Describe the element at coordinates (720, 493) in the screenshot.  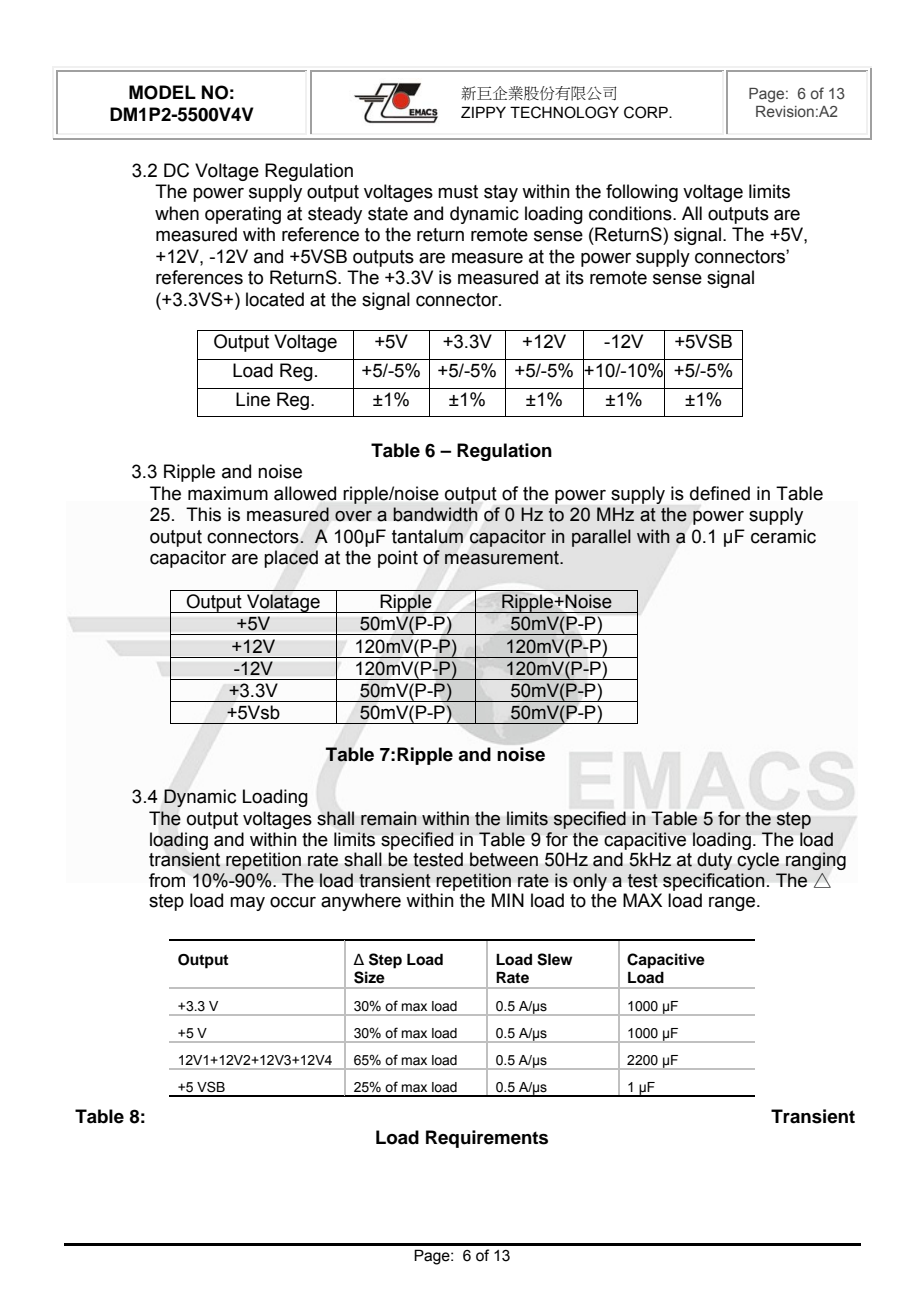
I see `defined` at that location.
